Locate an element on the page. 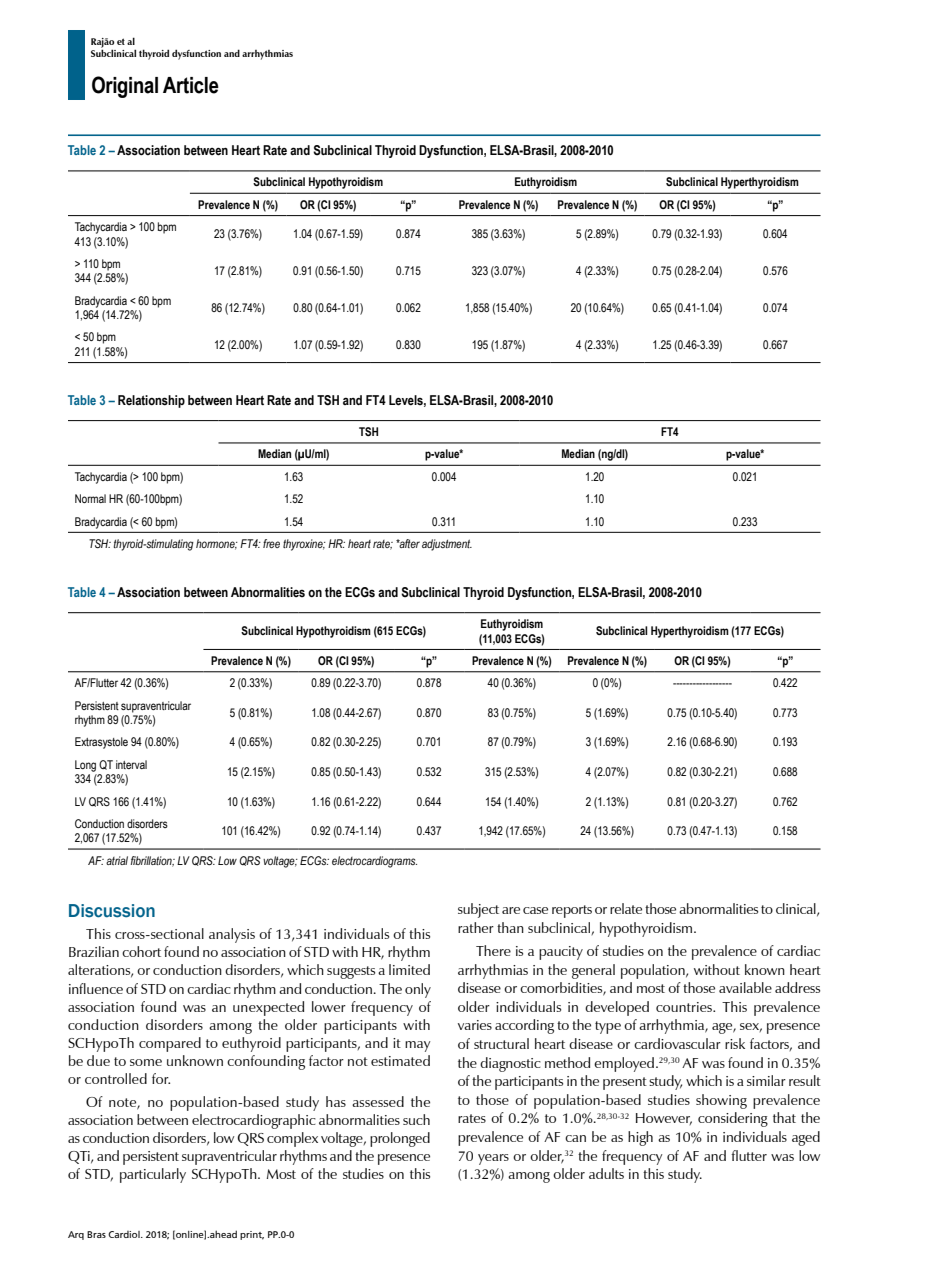 This page has width=952, height=1270. particularly is located at coordinates (153, 1175).
